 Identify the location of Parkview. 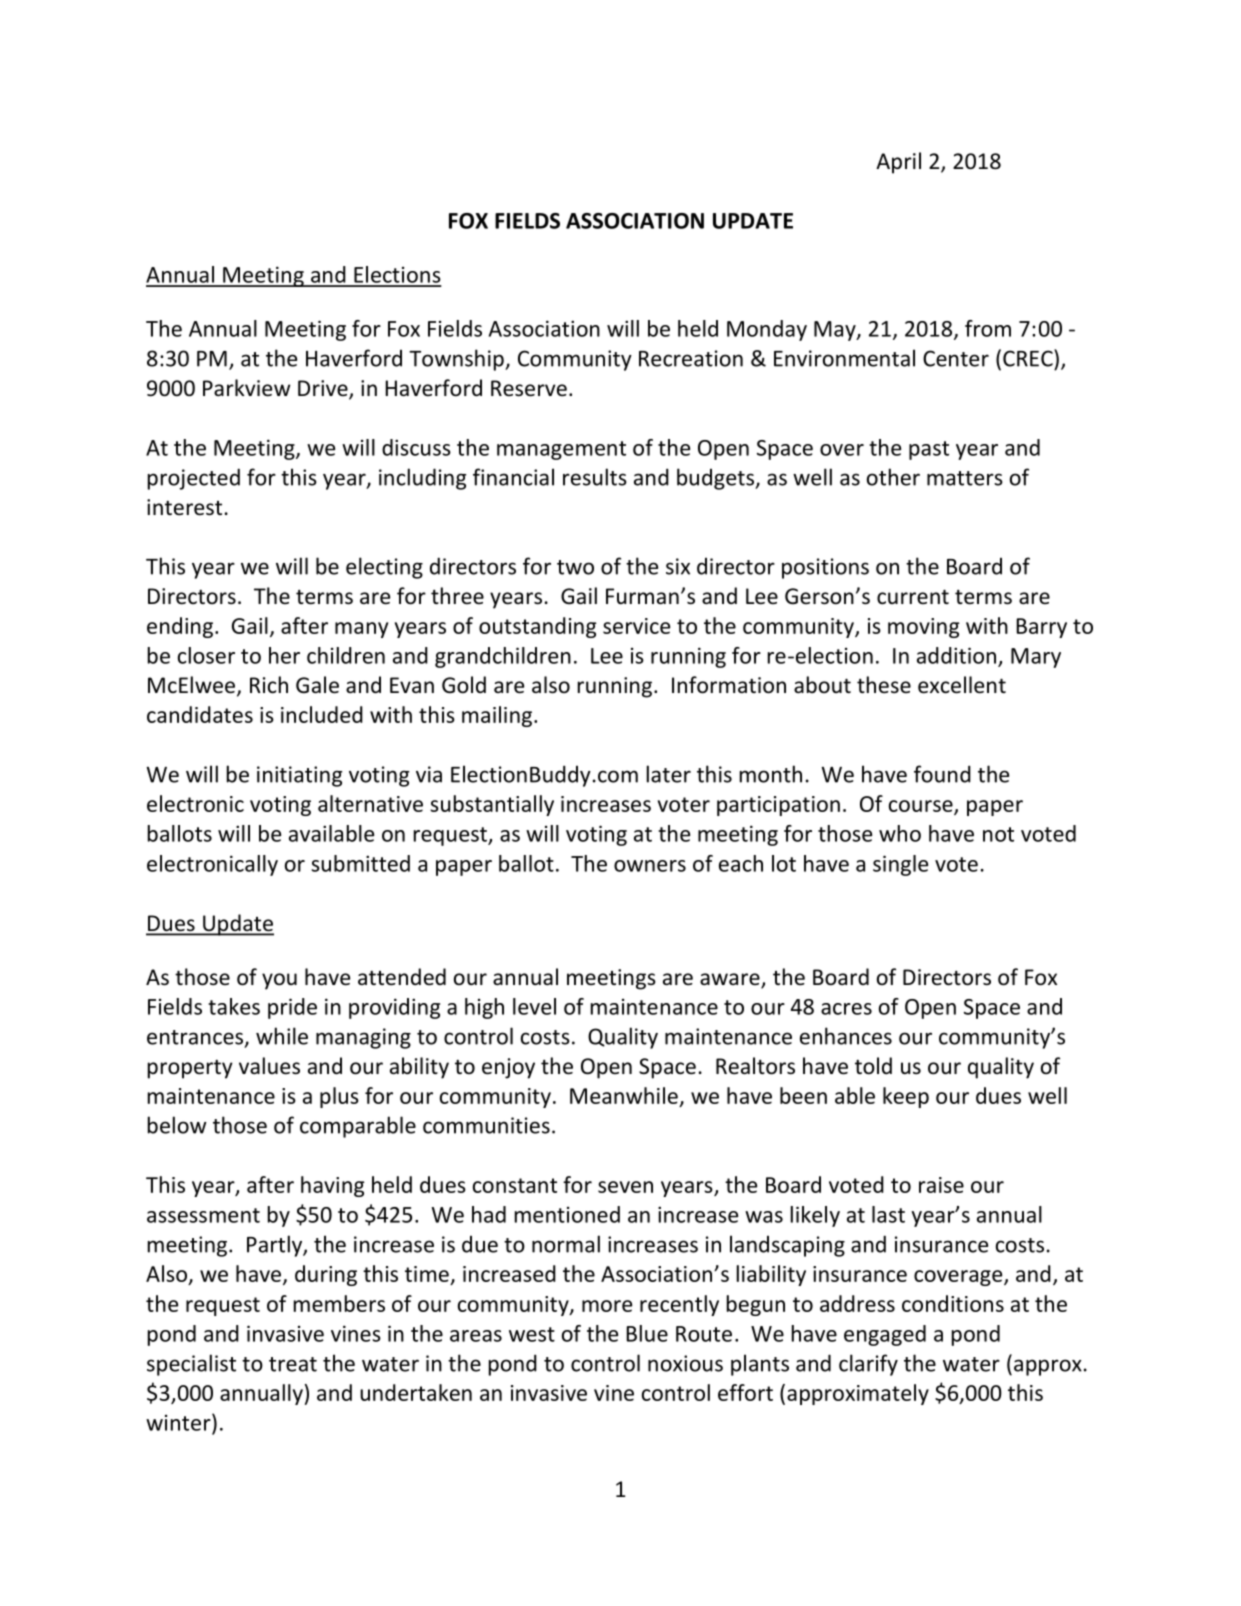
(246, 388).
